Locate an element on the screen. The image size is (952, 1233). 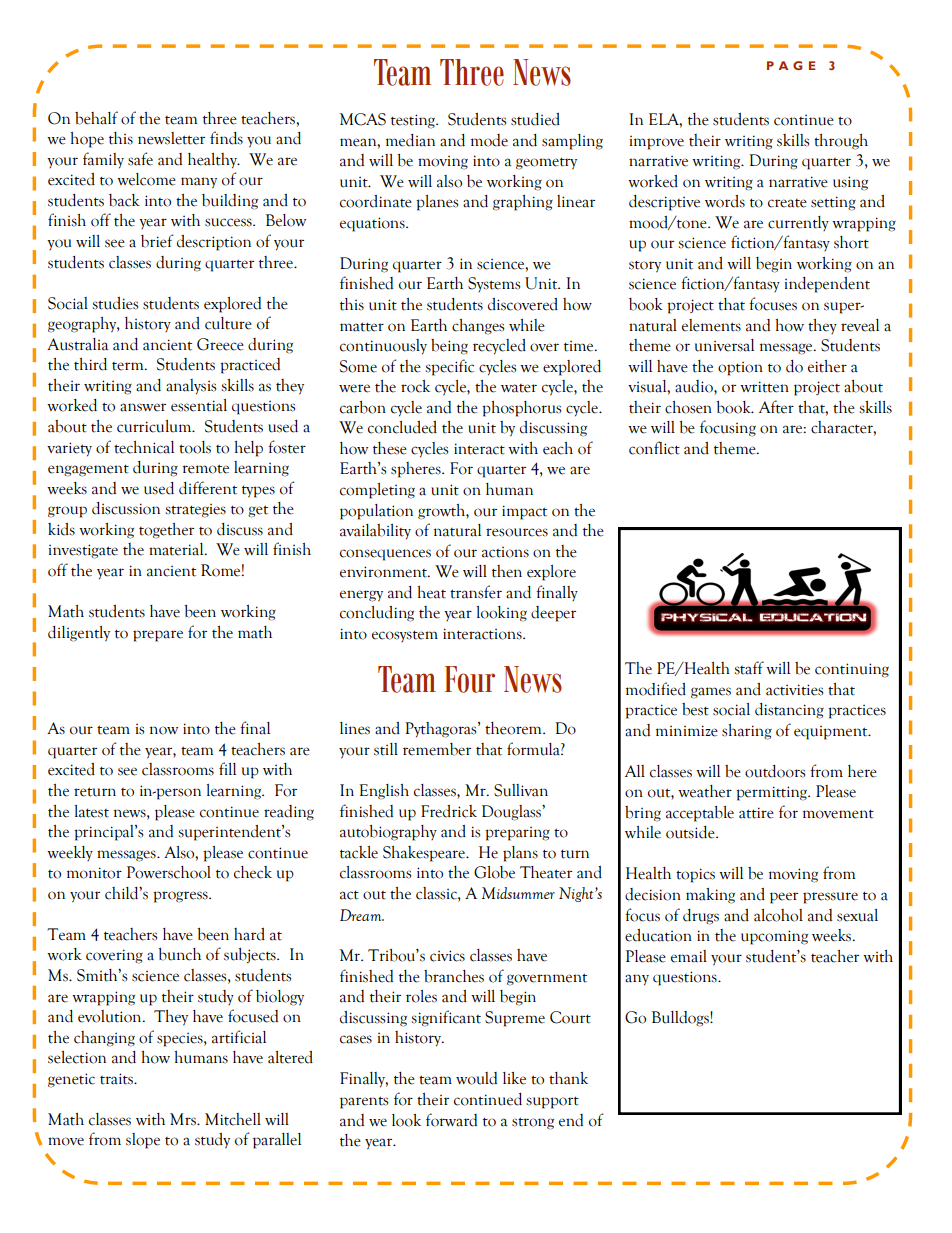
staff is located at coordinates (749, 668).
